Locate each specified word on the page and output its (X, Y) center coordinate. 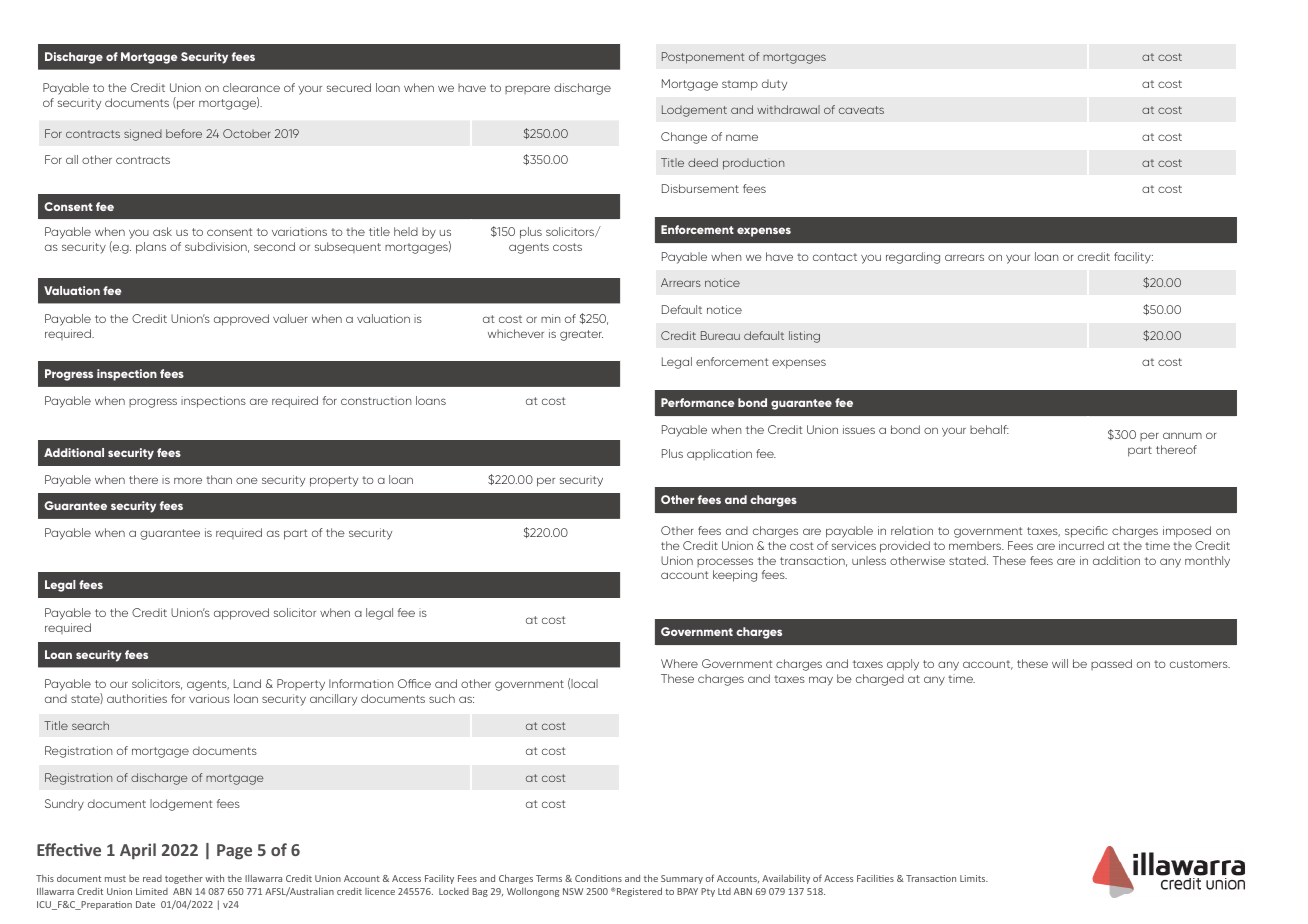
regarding (913, 258)
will (1060, 663)
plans (151, 248)
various (209, 698)
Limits (974, 878)
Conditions (598, 878)
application (719, 454)
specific (1086, 532)
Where (679, 663)
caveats (861, 110)
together (184, 879)
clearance (251, 87)
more (188, 480)
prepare (527, 89)
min (551, 318)
